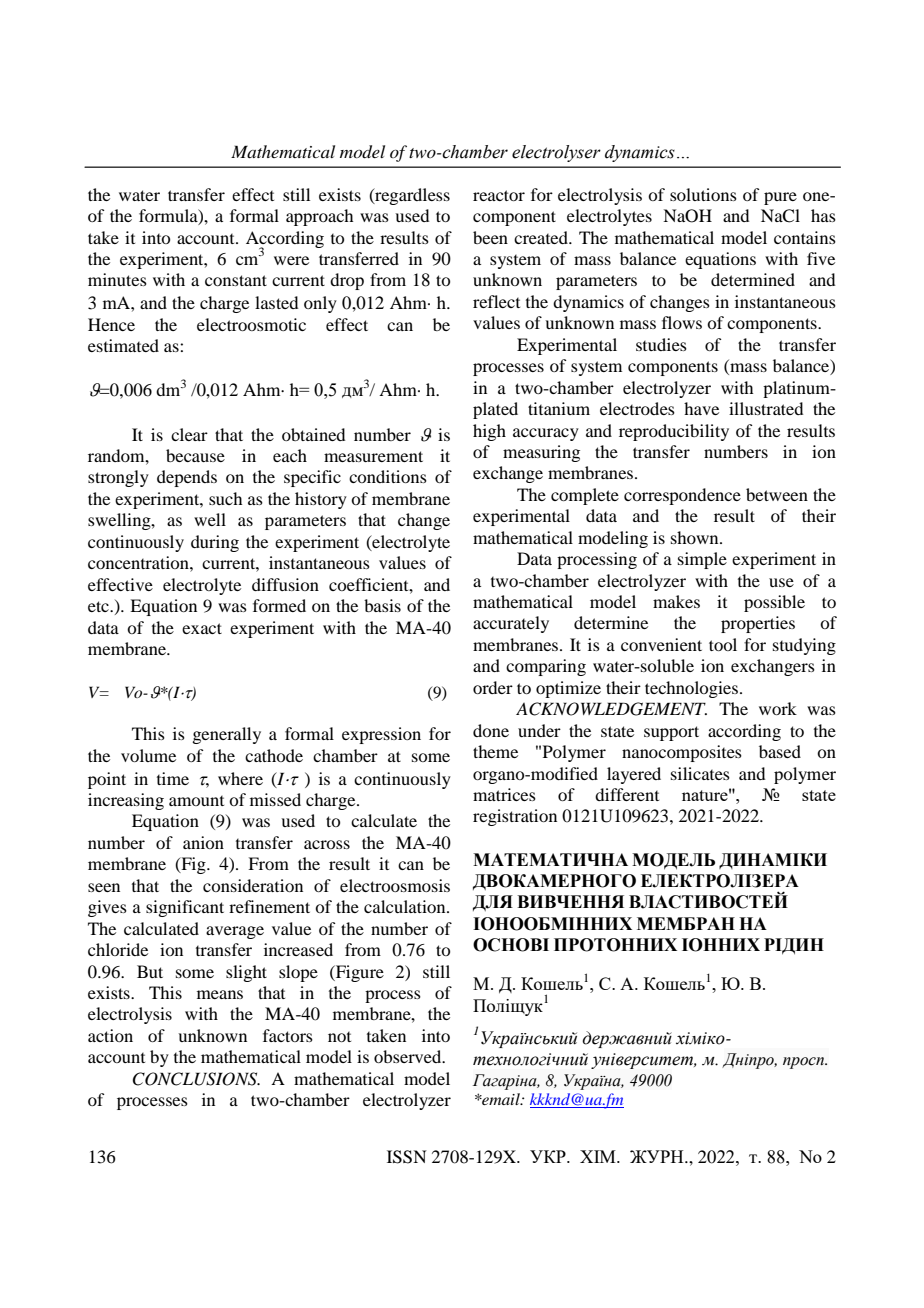 This image has width=924, height=1308. What do you see at coordinates (196, 1079) in the image?
I see `CONCLUSIONS` at bounding box center [196, 1079].
